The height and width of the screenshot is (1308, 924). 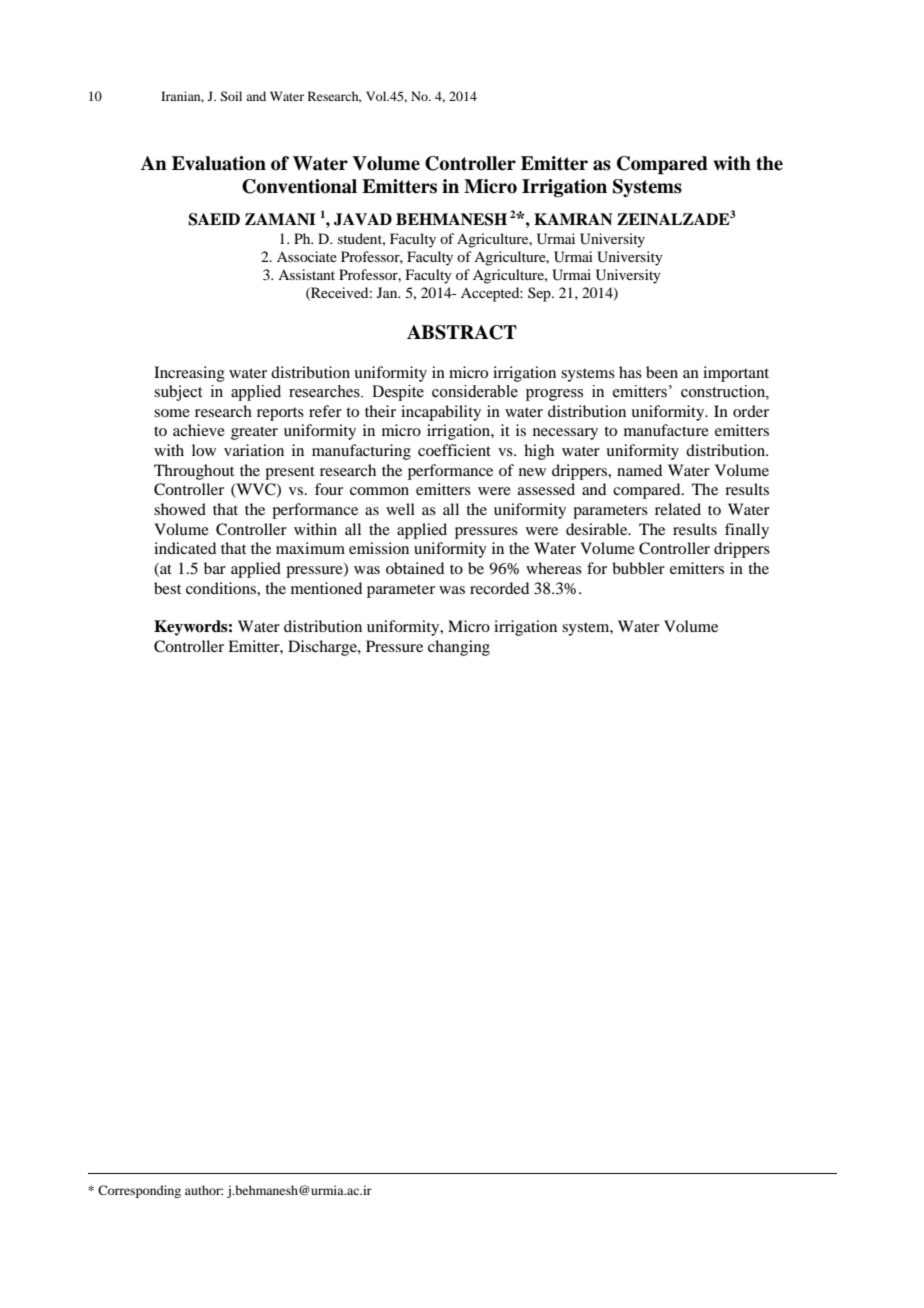 What do you see at coordinates (139, 1191) in the screenshot?
I see `Corresponding` at bounding box center [139, 1191].
